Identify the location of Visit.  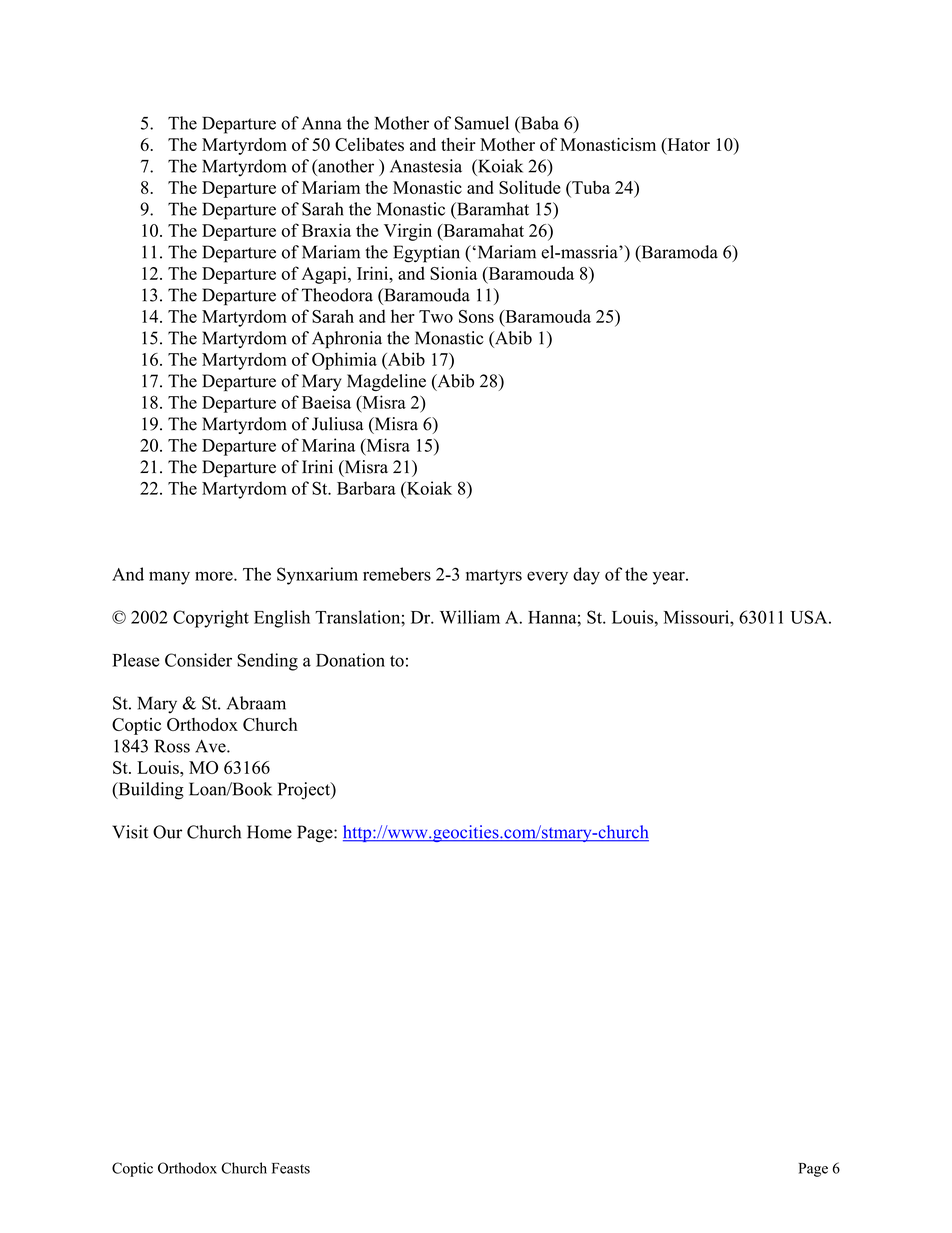
(130, 832).
